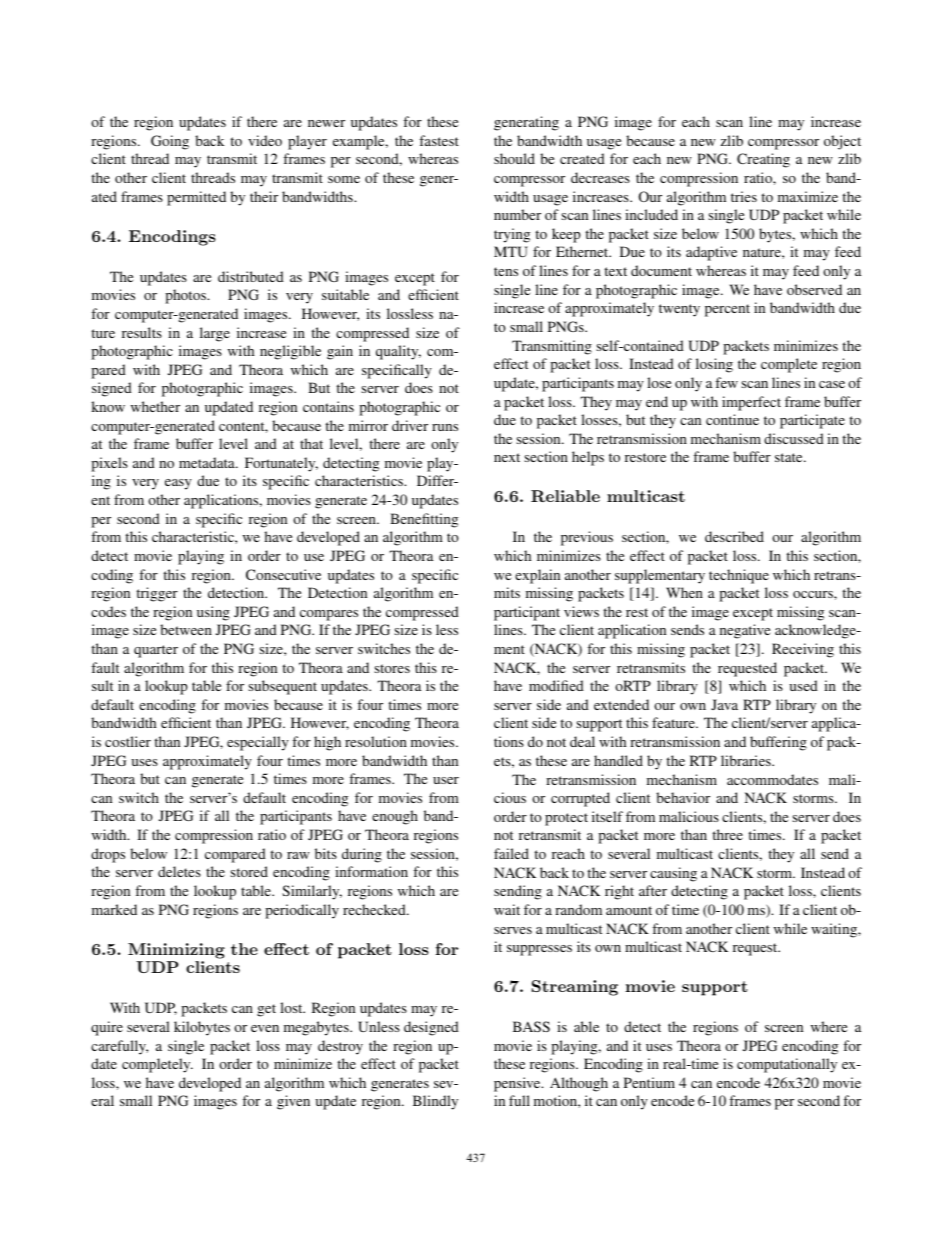 The width and height of the screenshot is (952, 1233). Describe the element at coordinates (511, 853) in the screenshot. I see `failed` at that location.
